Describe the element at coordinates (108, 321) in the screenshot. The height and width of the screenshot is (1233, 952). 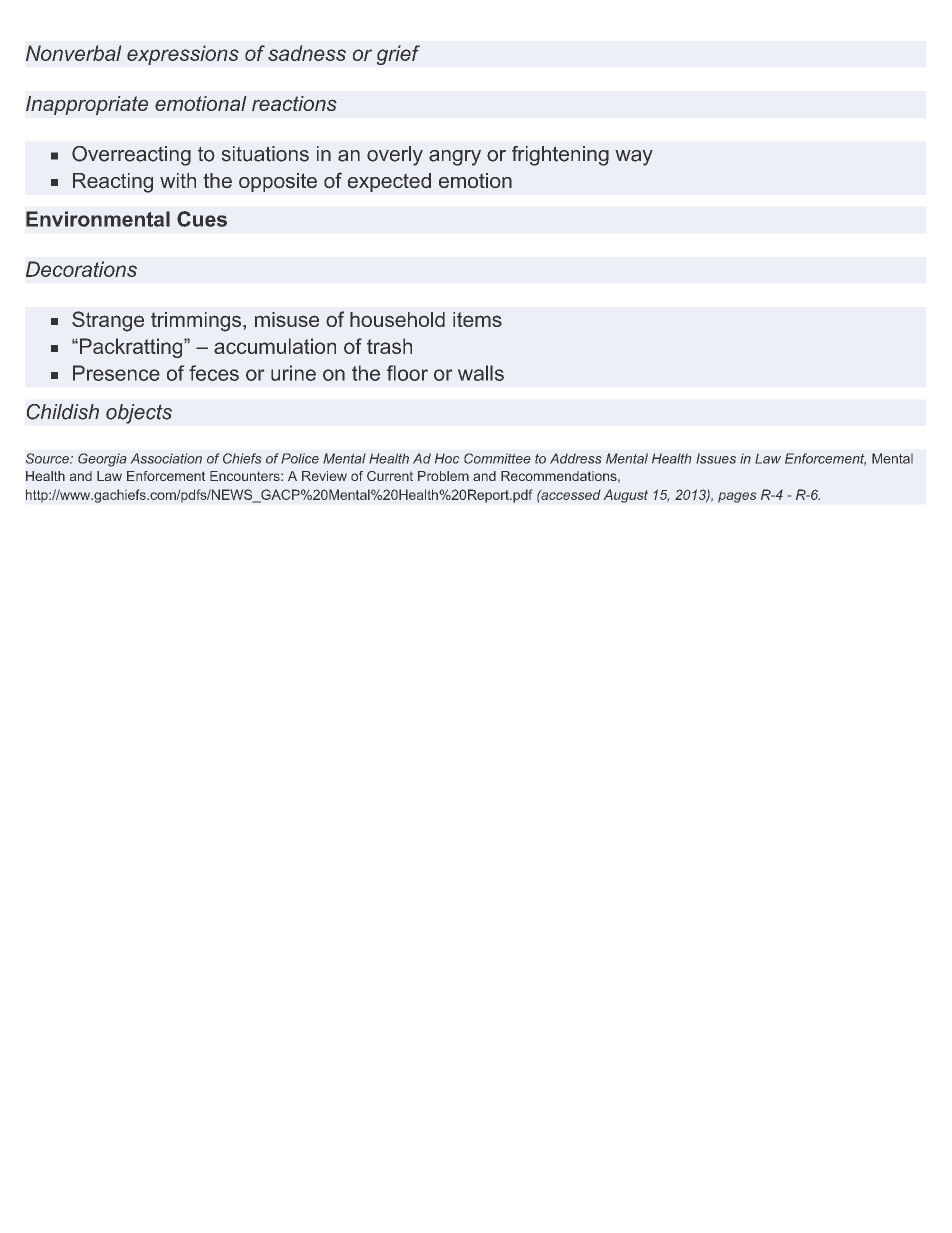
I see `Strange` at that location.
